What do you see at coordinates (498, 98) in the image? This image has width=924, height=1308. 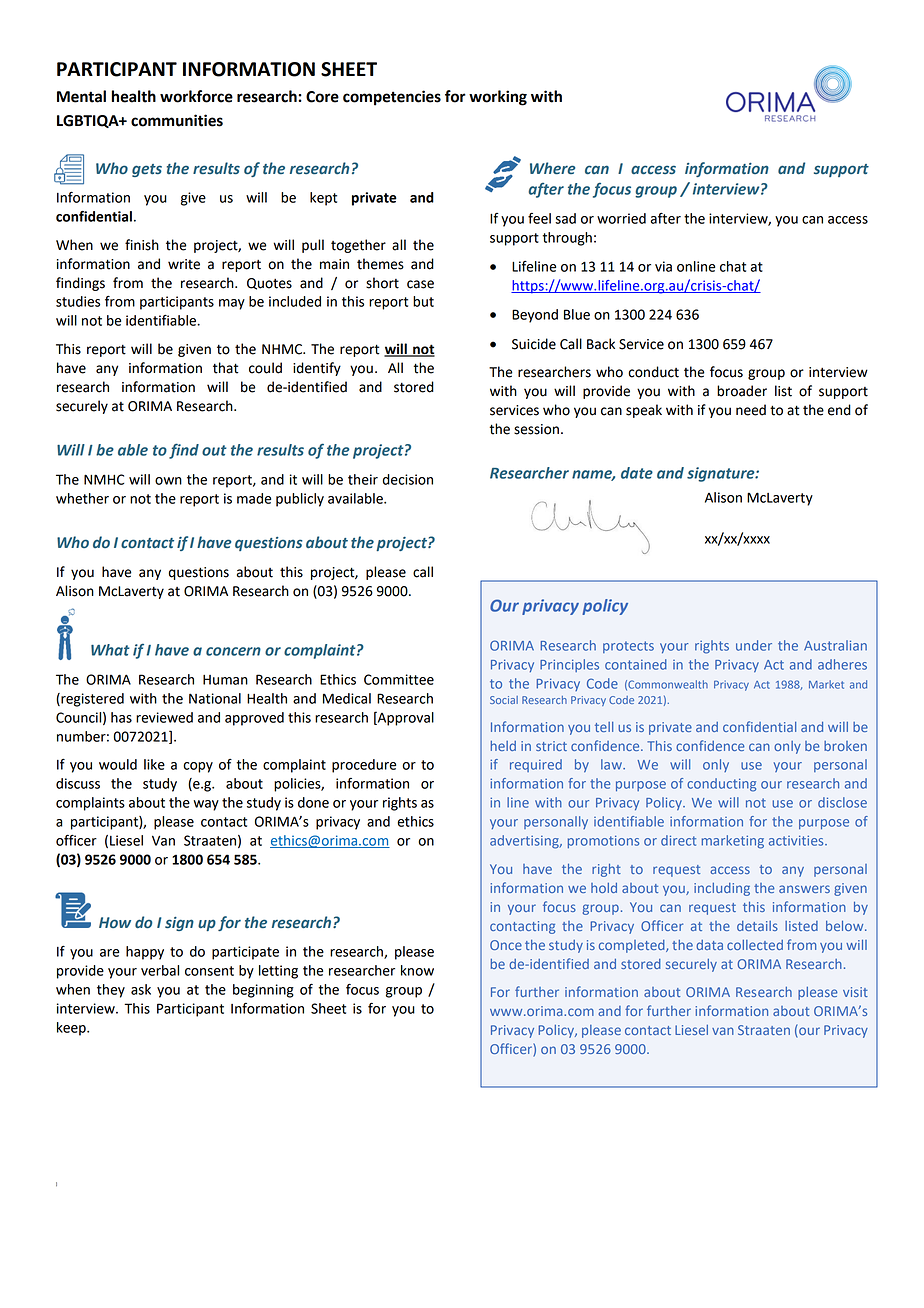 I see `working` at bounding box center [498, 98].
